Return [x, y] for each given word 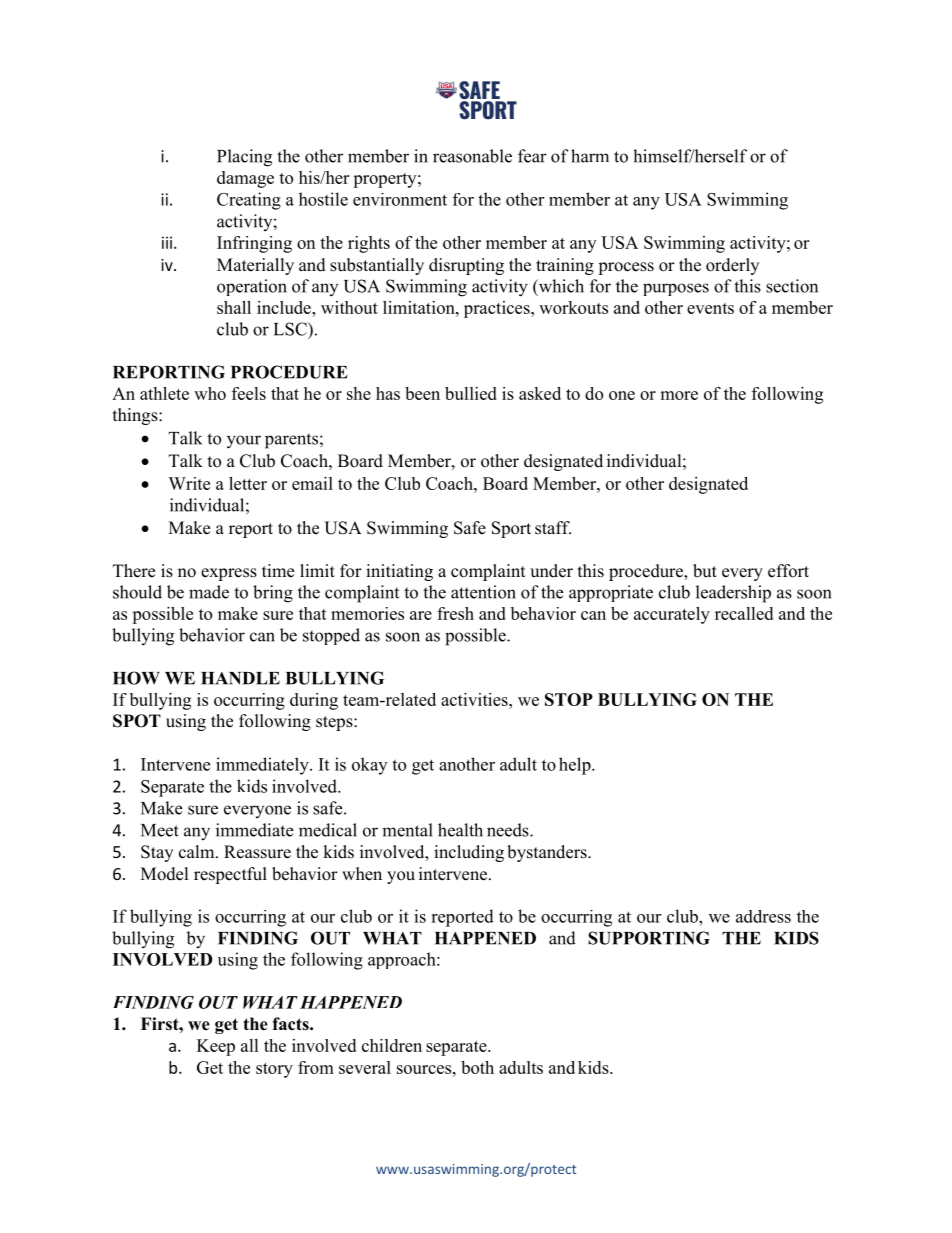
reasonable [472, 156]
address [763, 916]
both [477, 1067]
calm [198, 852]
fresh [455, 613]
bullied [471, 393]
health [460, 830]
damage [245, 179]
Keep [216, 1047]
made [209, 592]
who [210, 393]
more [679, 395]
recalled [744, 613]
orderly [732, 266]
